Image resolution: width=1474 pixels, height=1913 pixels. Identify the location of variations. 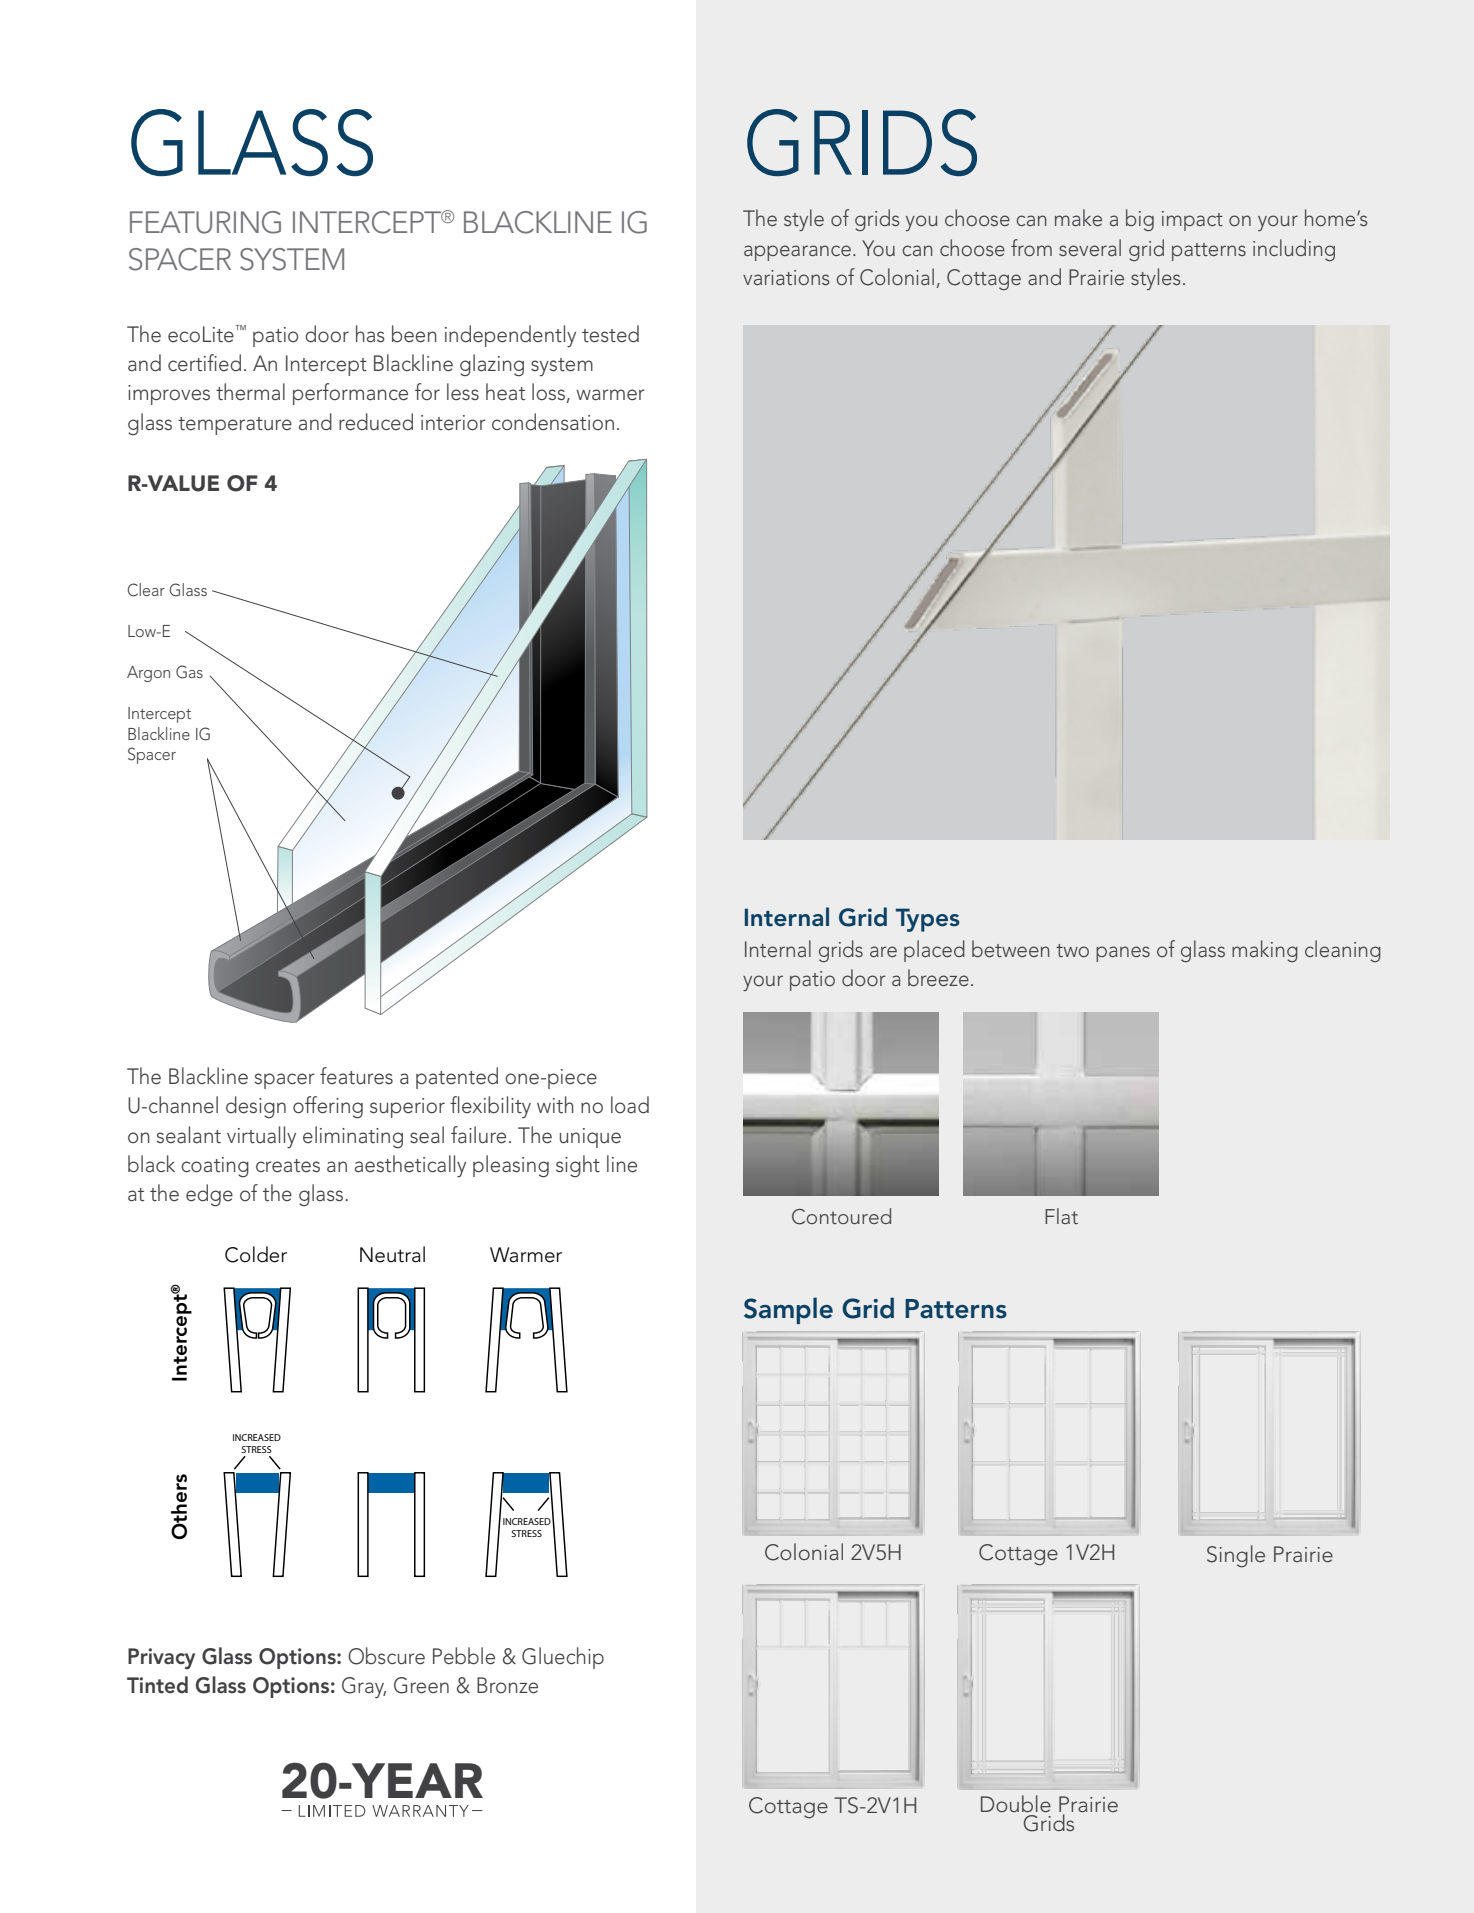
(786, 277).
